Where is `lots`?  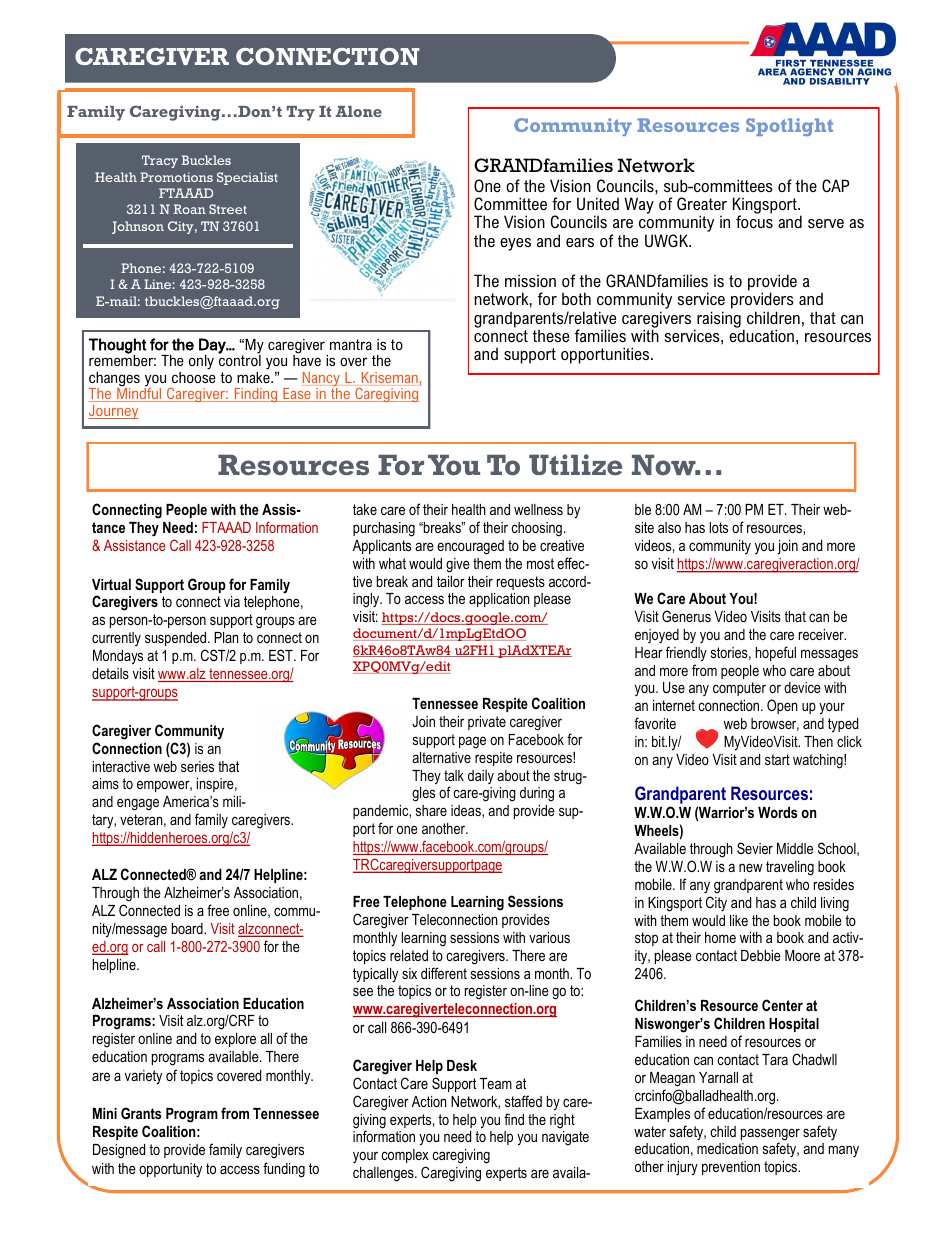 lots is located at coordinates (718, 527).
